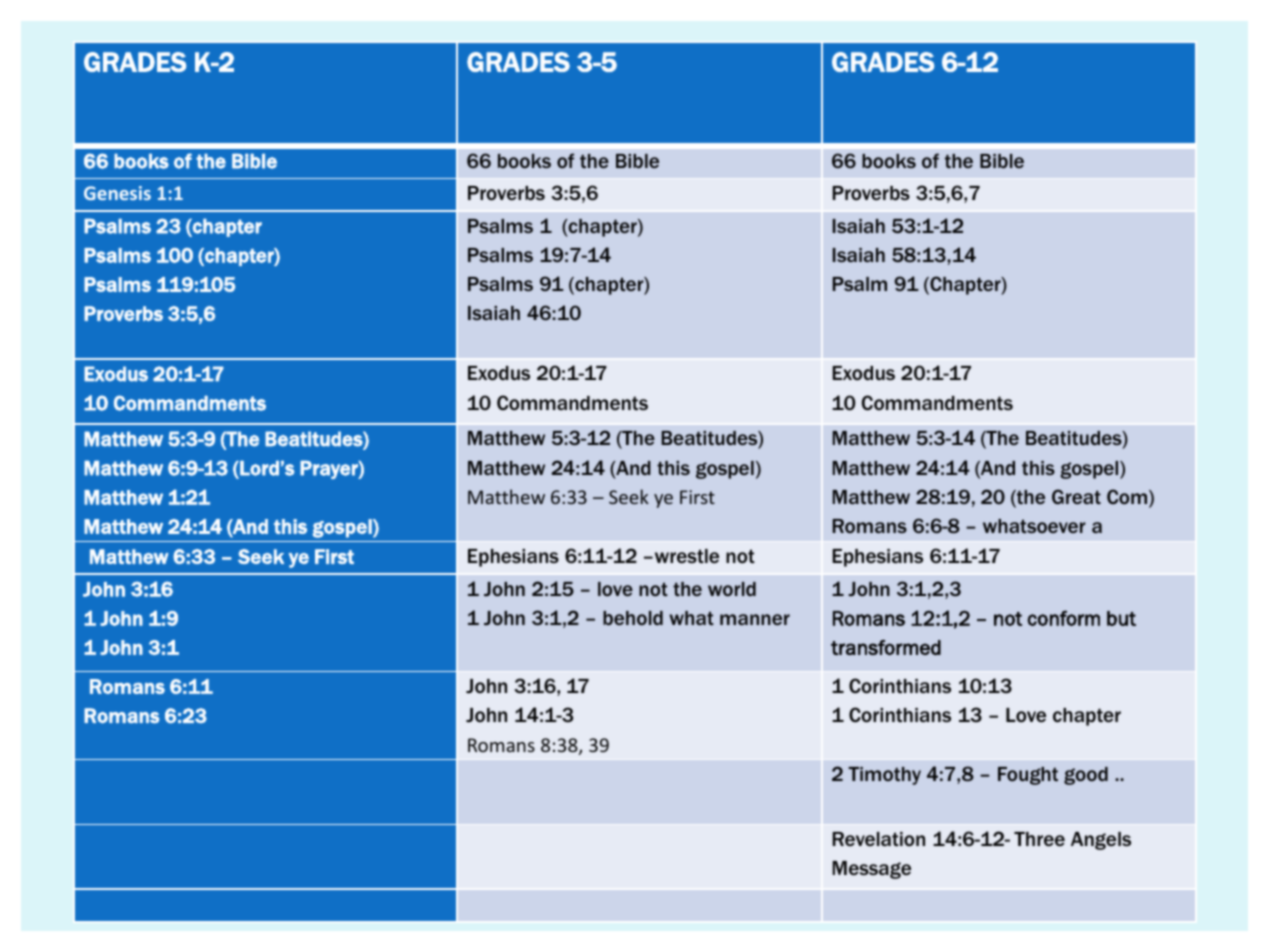 This image has width=1270, height=952. Describe the element at coordinates (732, 589) in the image. I see `world` at that location.
